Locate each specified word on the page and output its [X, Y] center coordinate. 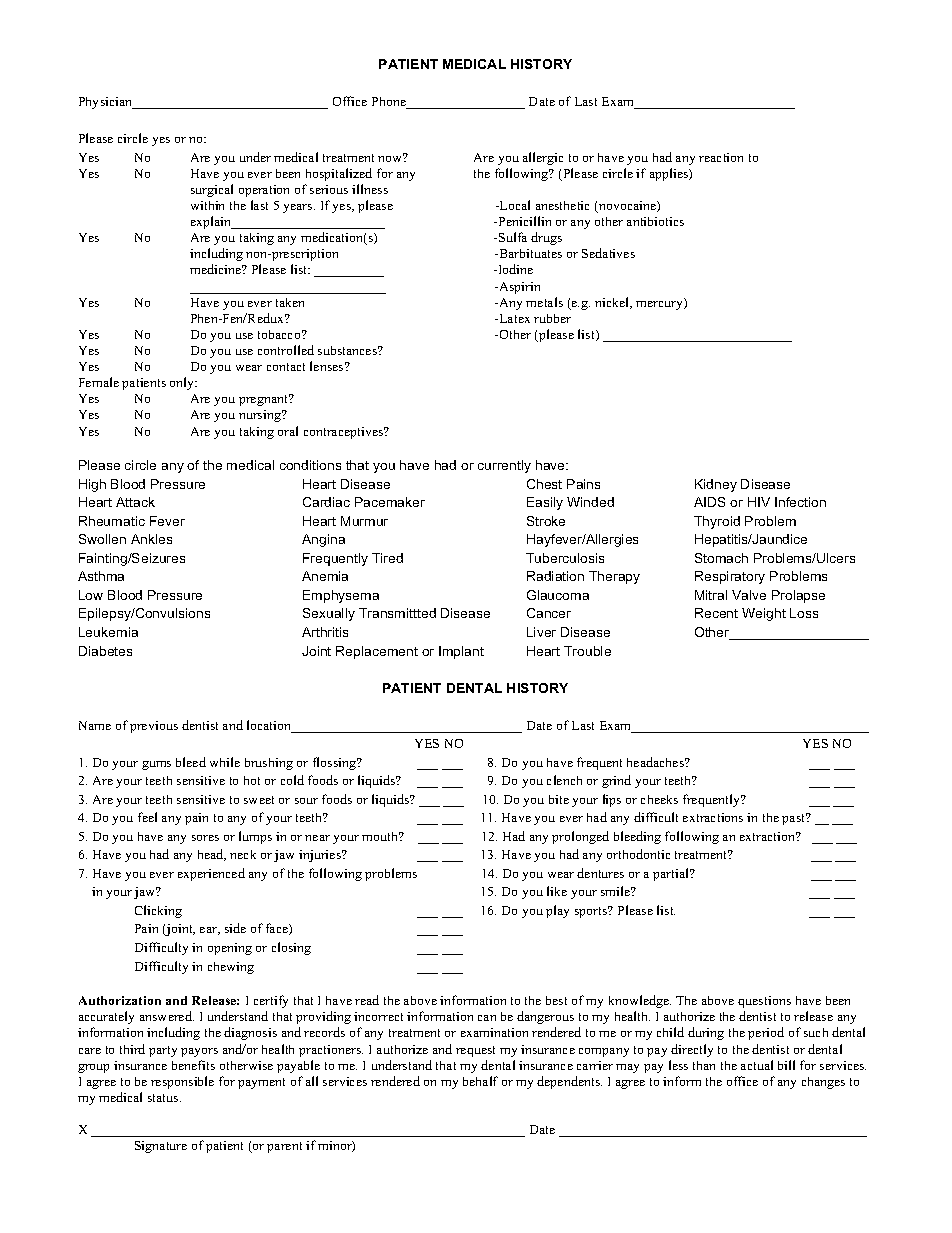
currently [504, 466]
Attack [135, 502]
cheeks [659, 799]
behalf [480, 1081]
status [164, 1098]
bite [559, 799]
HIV [759, 502]
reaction [721, 157]
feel [147, 817]
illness [370, 189]
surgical [212, 190]
